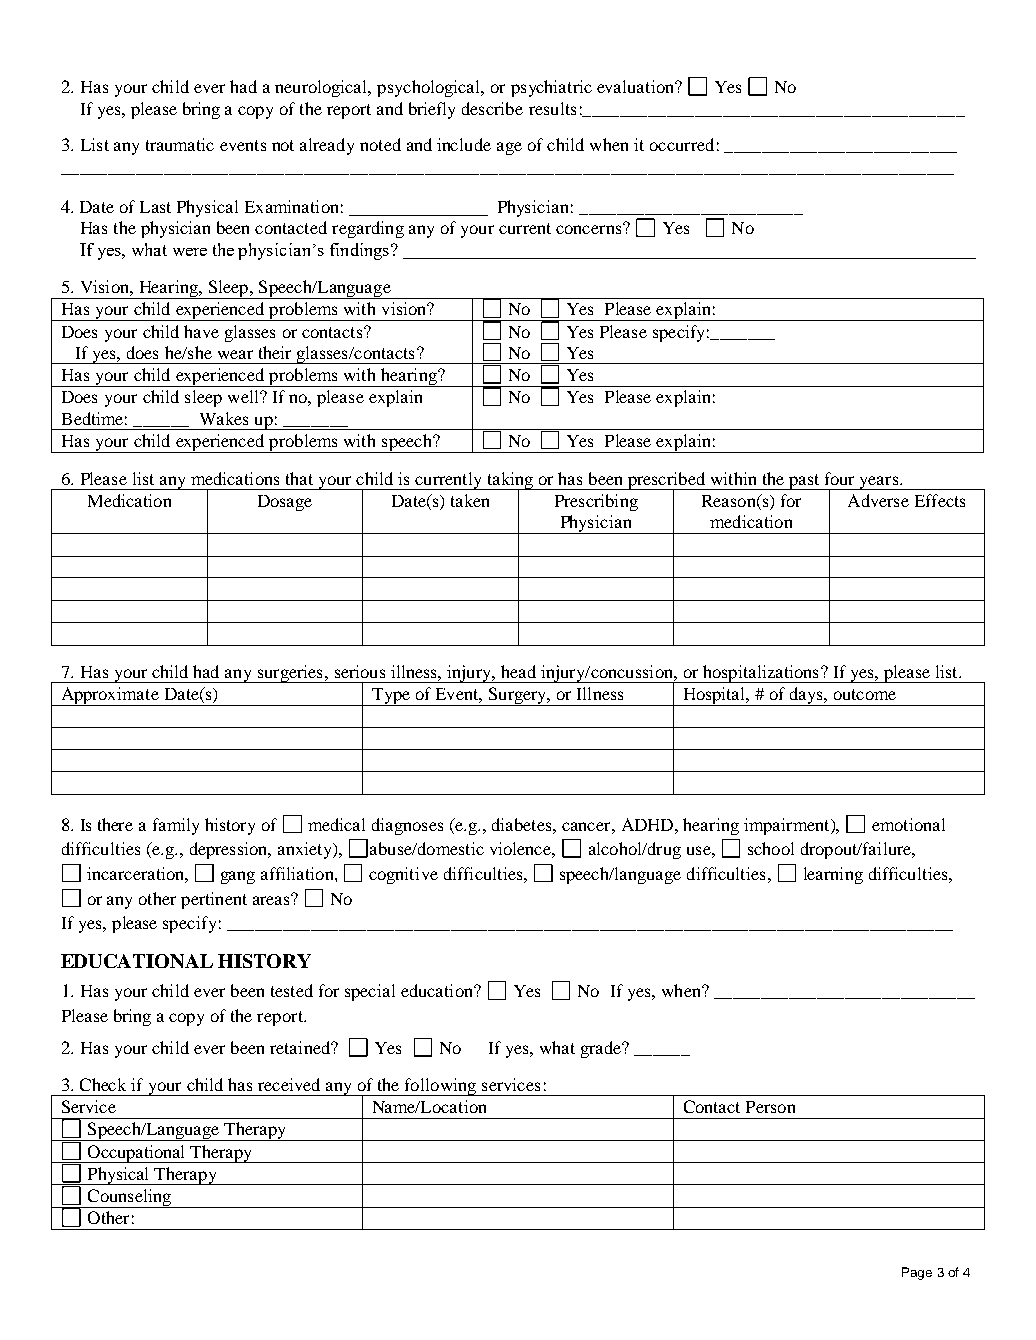 This page has height=1340, width=1036. What do you see at coordinates (492, 108) in the page?
I see `describe` at bounding box center [492, 108].
